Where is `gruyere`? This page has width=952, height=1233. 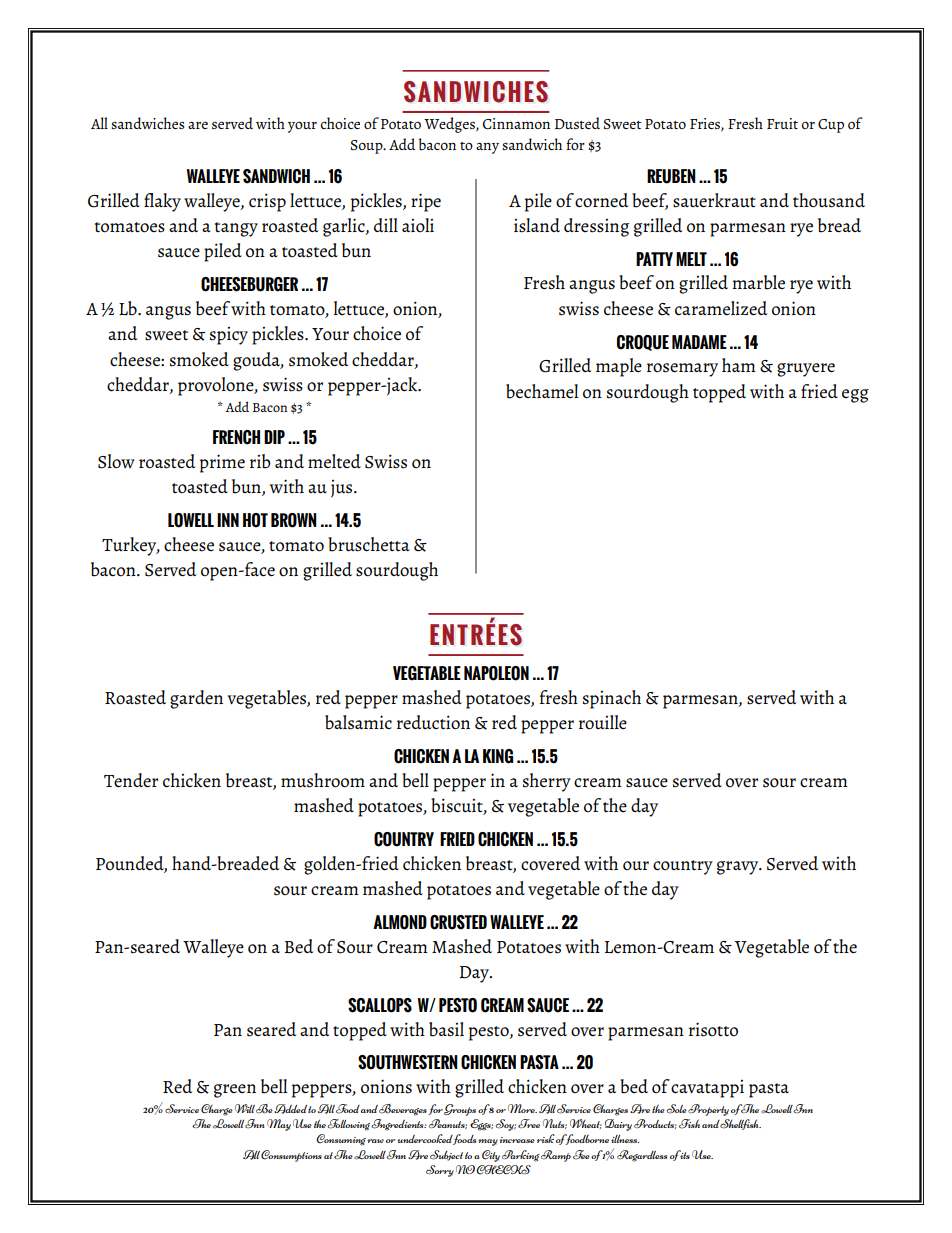
gruyere is located at coordinates (806, 370).
